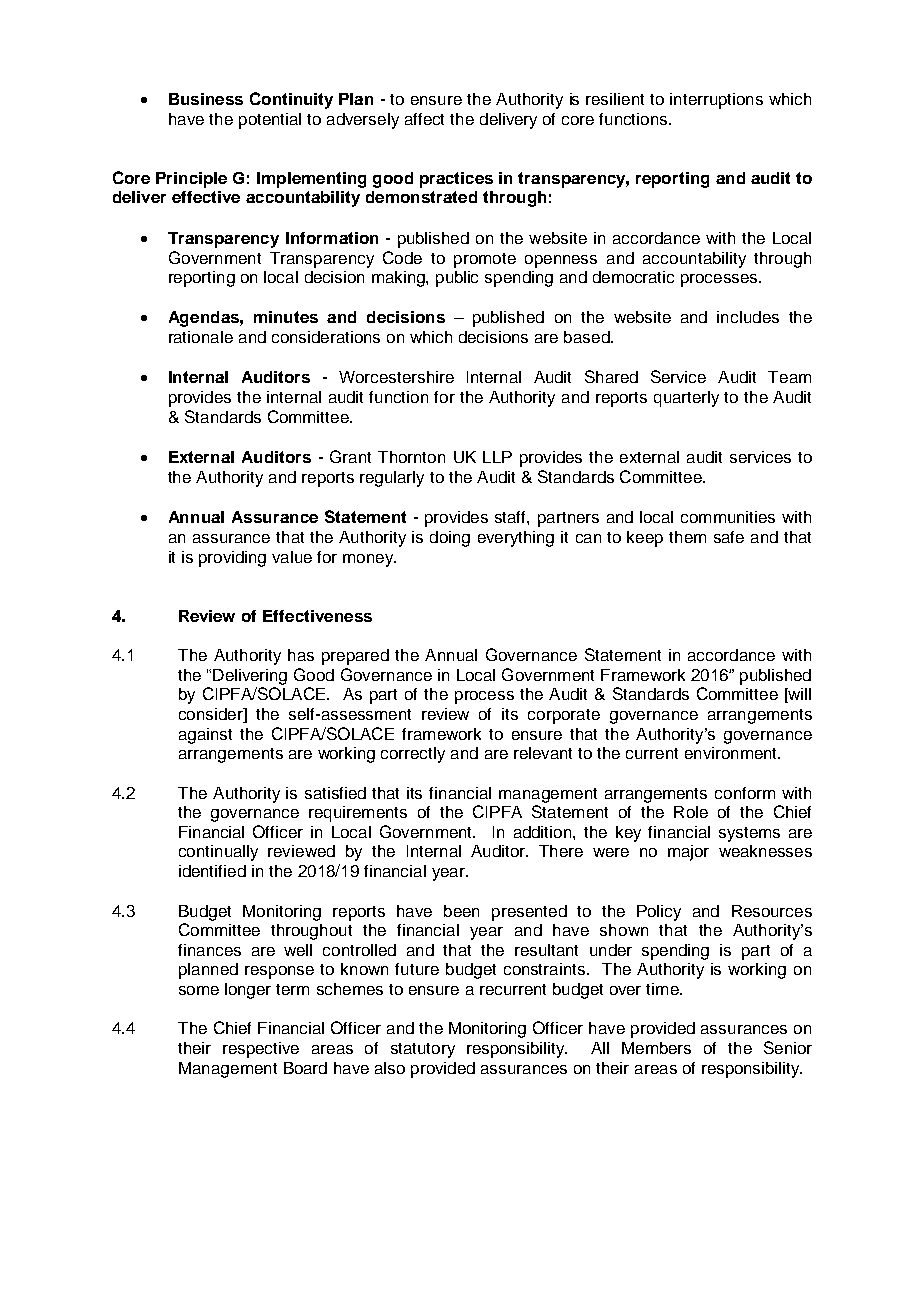 The width and height of the screenshot is (924, 1308). Describe the element at coordinates (270, 121) in the screenshot. I see `potential` at that location.
